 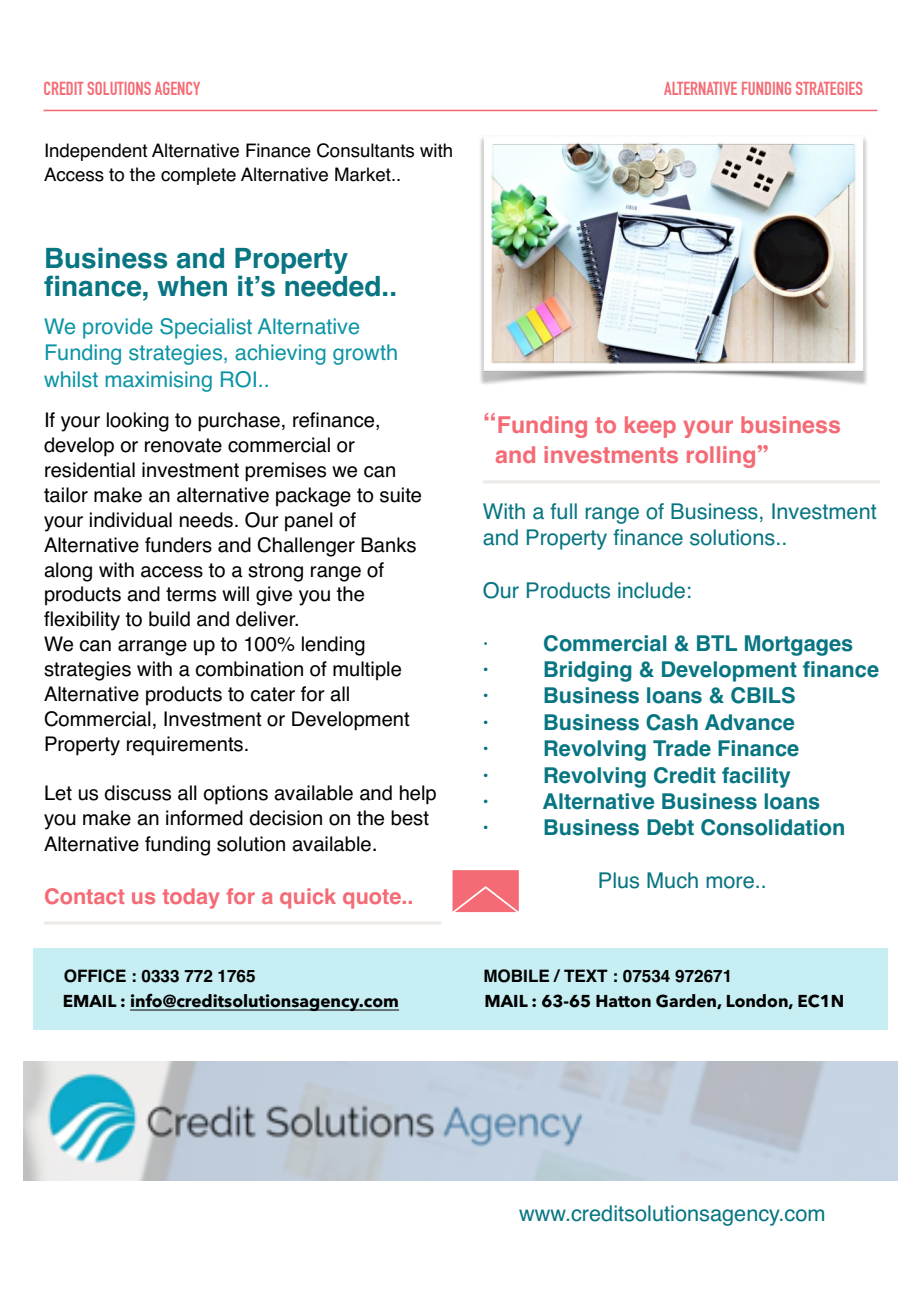 I want to click on Consultants, so click(x=365, y=150).
